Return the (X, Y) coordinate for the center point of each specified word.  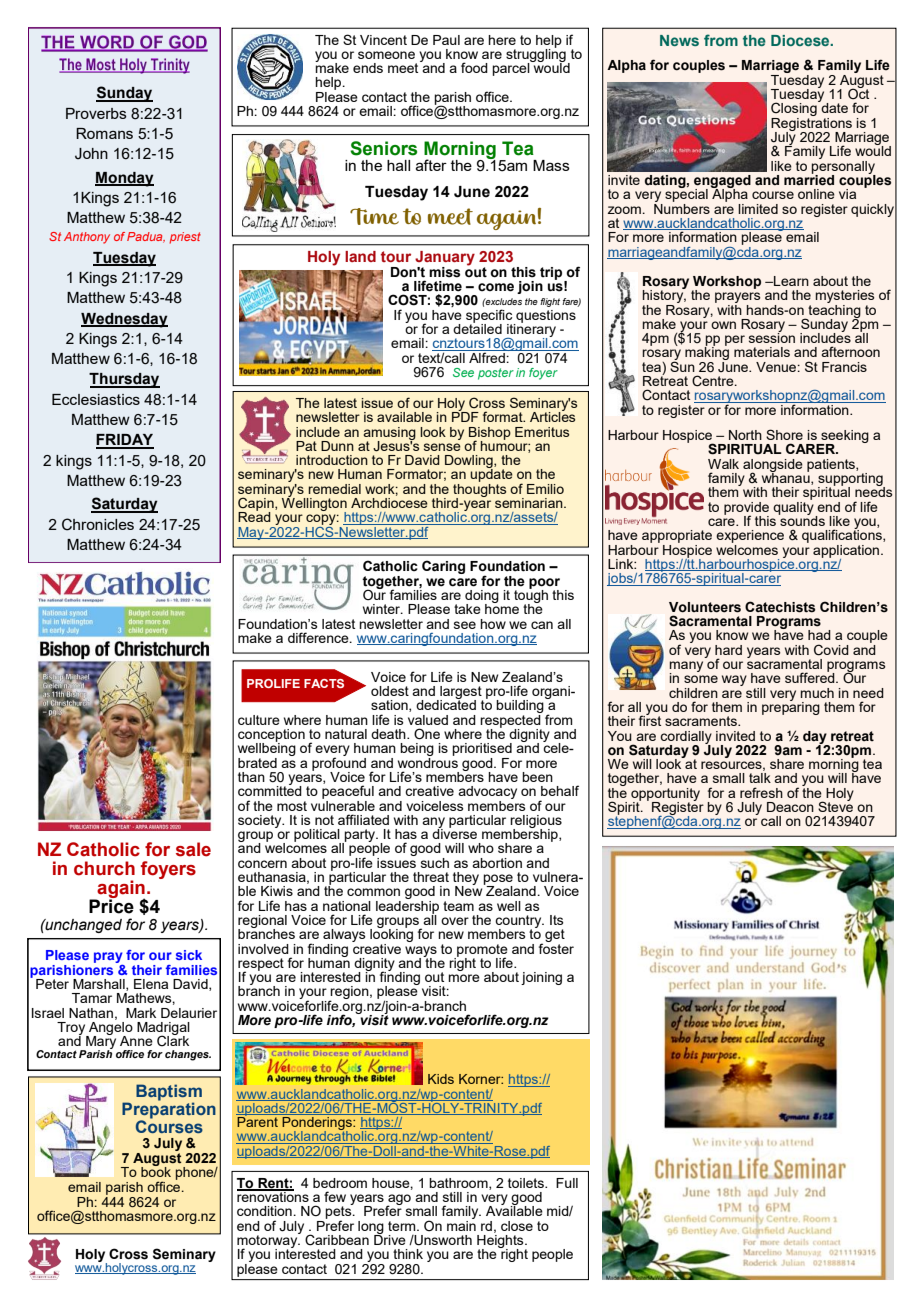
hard (728, 650)
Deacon (790, 807)
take (467, 609)
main (461, 1224)
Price (111, 905)
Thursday (124, 380)
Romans (104, 133)
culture (259, 720)
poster (496, 374)
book (156, 1171)
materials (762, 352)
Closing (795, 110)
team (458, 906)
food (474, 67)
